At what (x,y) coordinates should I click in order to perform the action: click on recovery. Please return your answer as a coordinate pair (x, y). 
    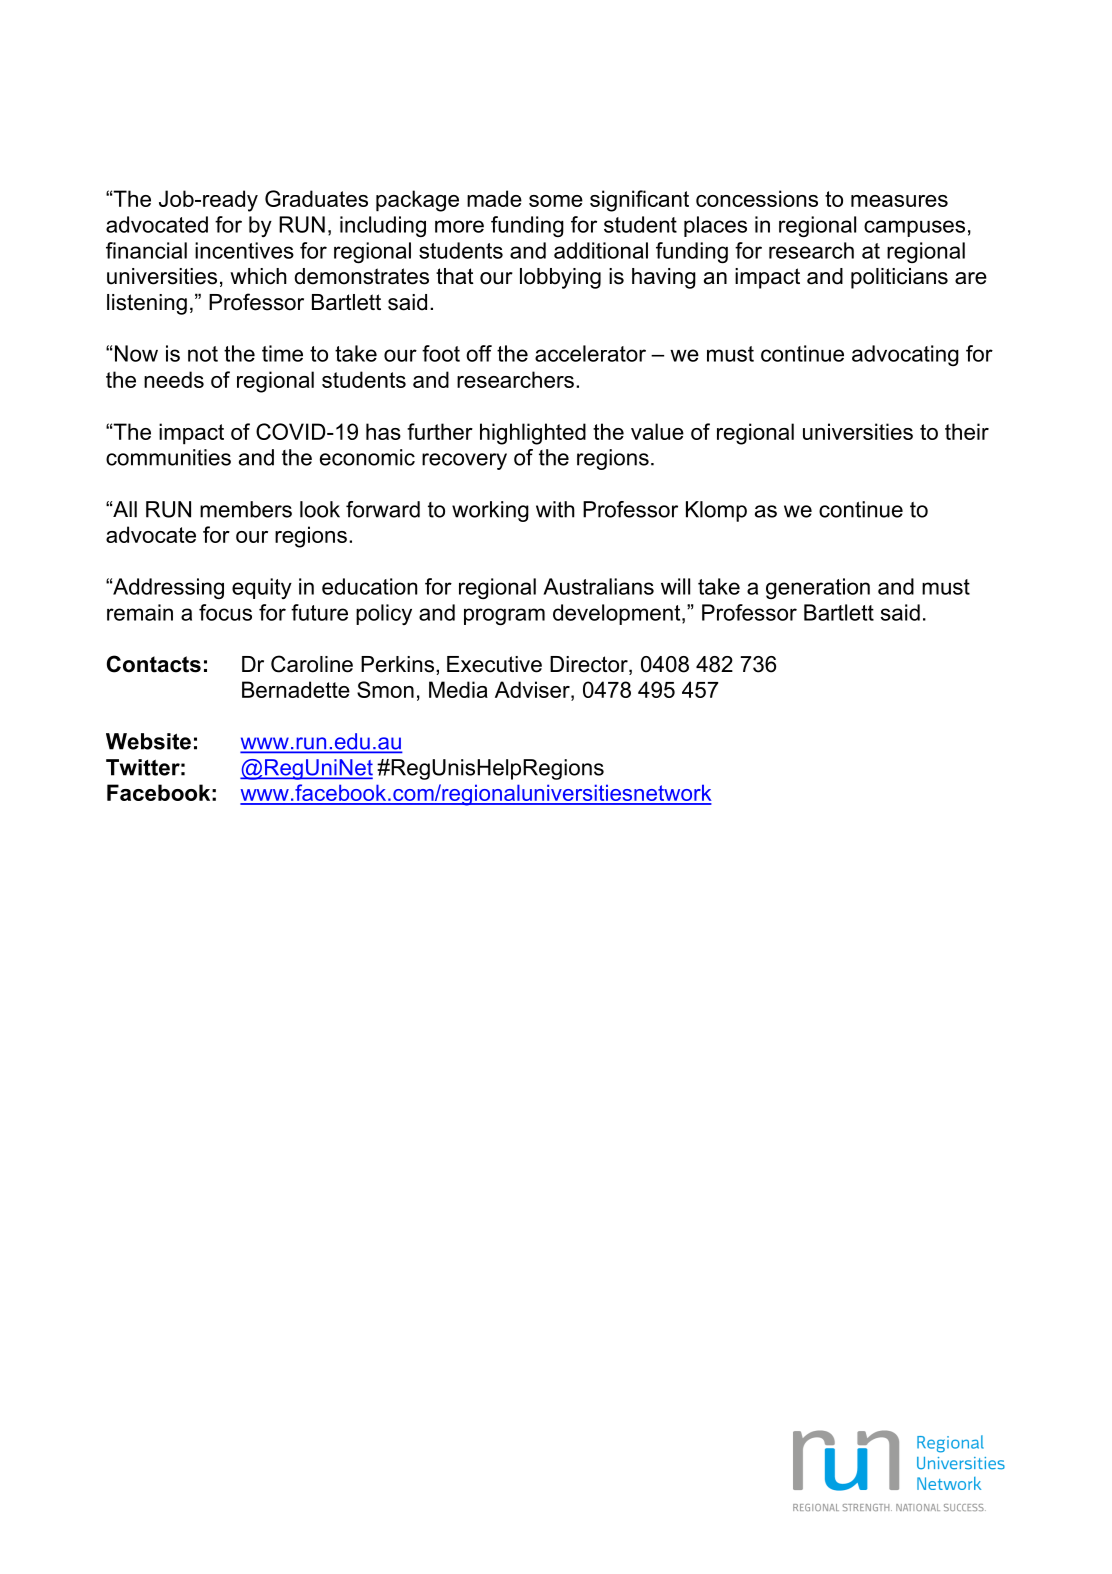
    Looking at the image, I should click on (464, 461).
